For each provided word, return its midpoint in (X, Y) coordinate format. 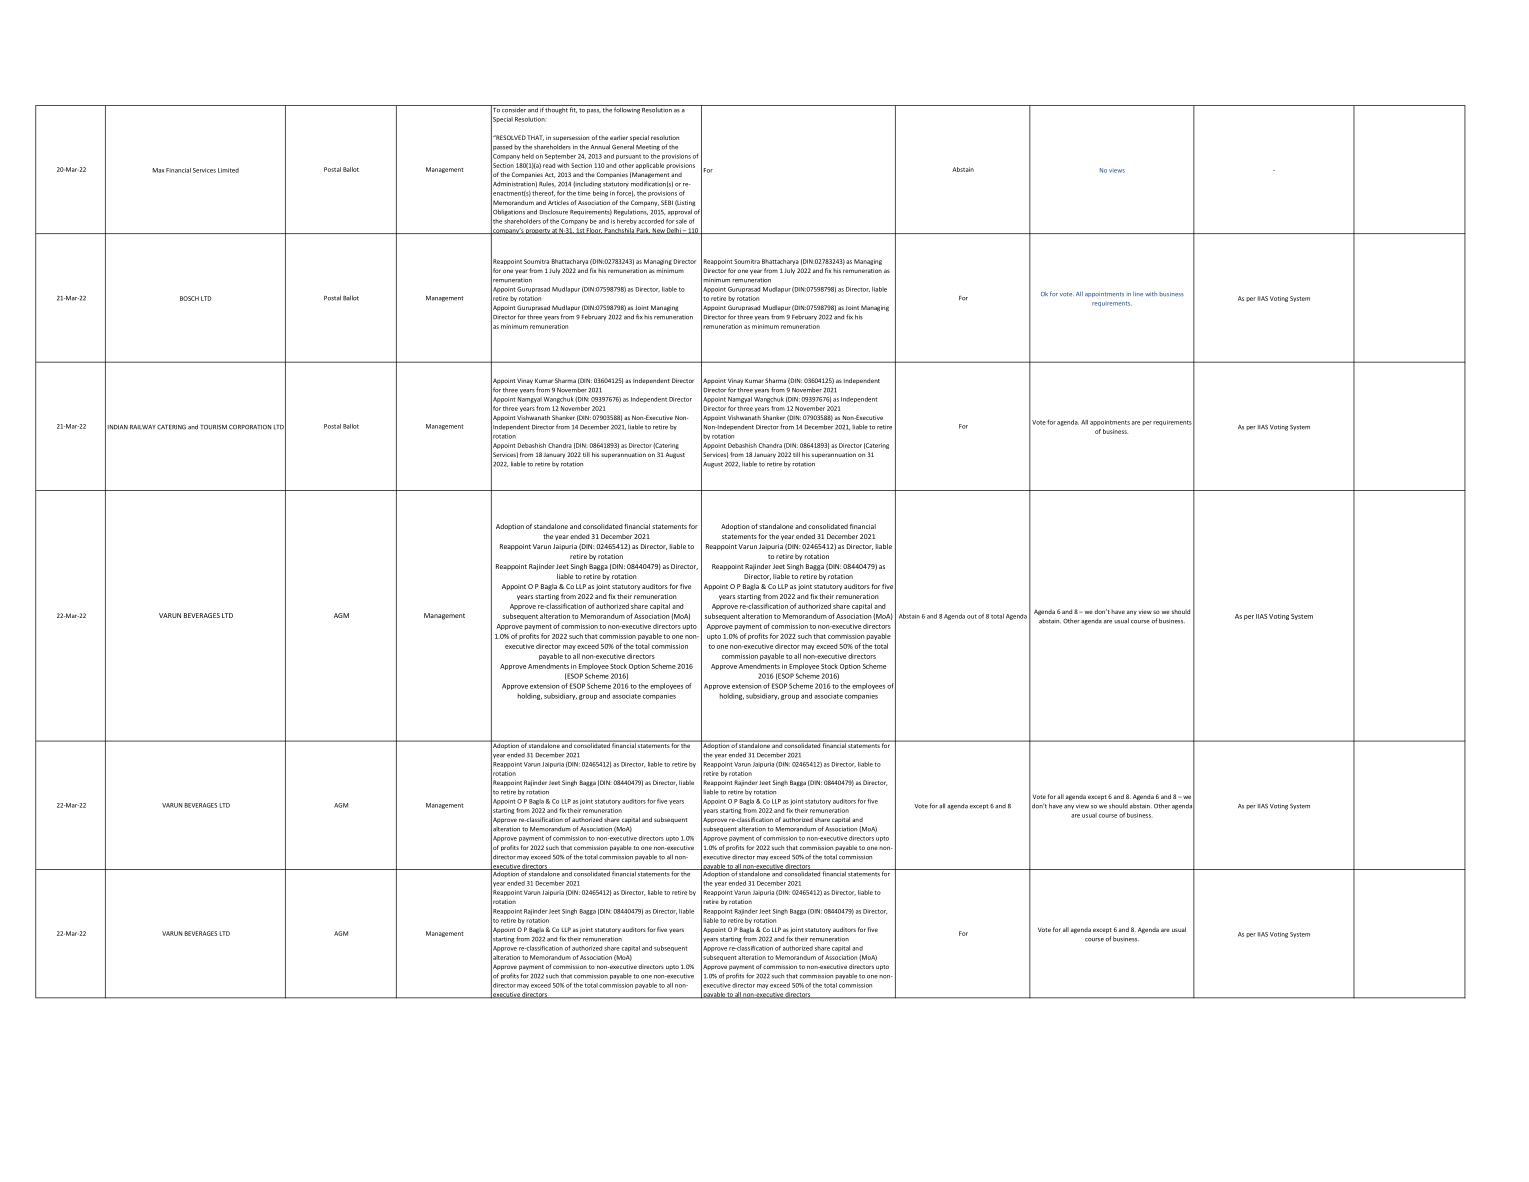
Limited (228, 170)
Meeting (648, 148)
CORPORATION (250, 427)
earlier (619, 137)
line (1138, 294)
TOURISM (213, 427)
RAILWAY (143, 427)
